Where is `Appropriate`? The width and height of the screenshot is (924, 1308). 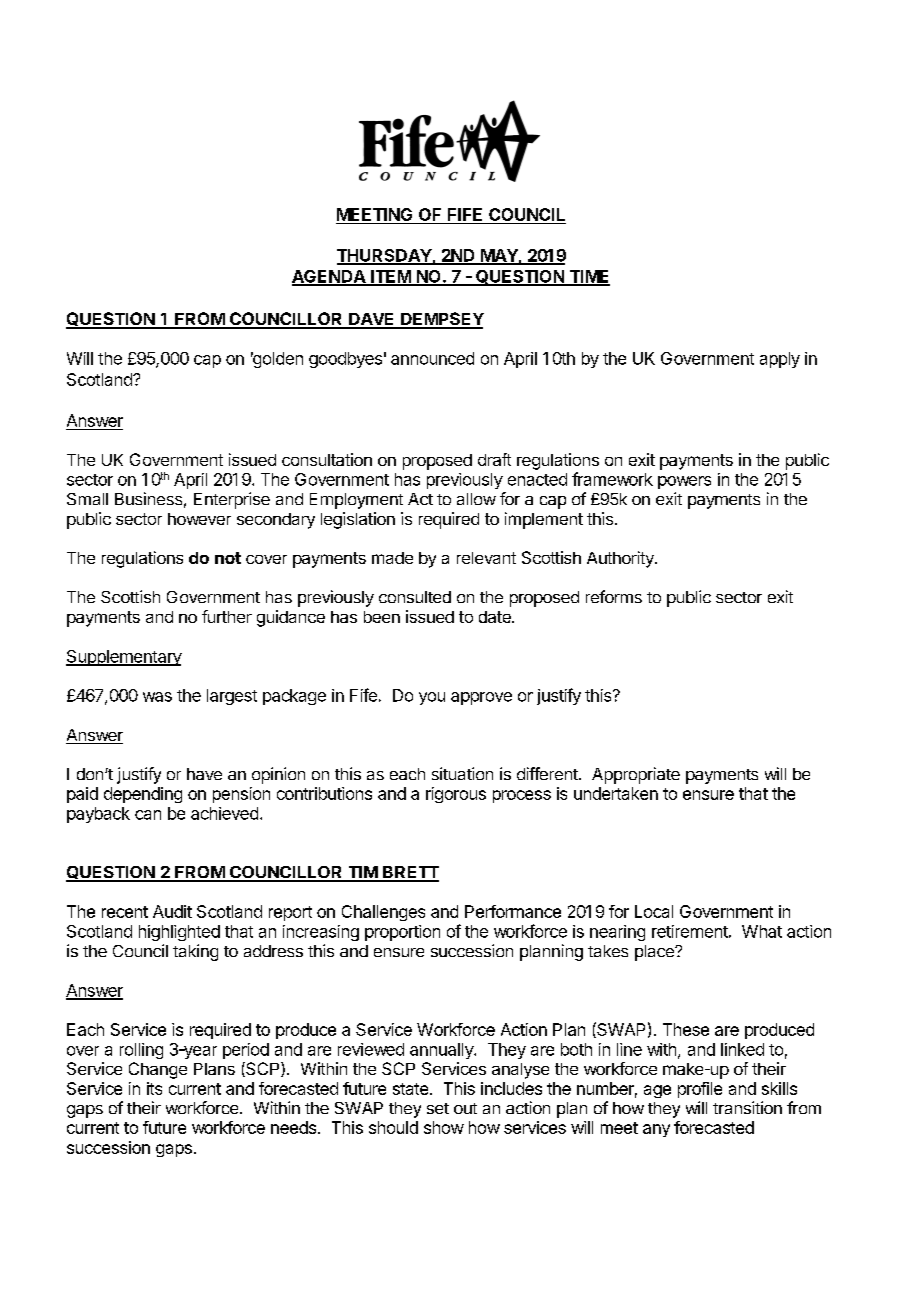 Appropriate is located at coordinates (636, 775).
